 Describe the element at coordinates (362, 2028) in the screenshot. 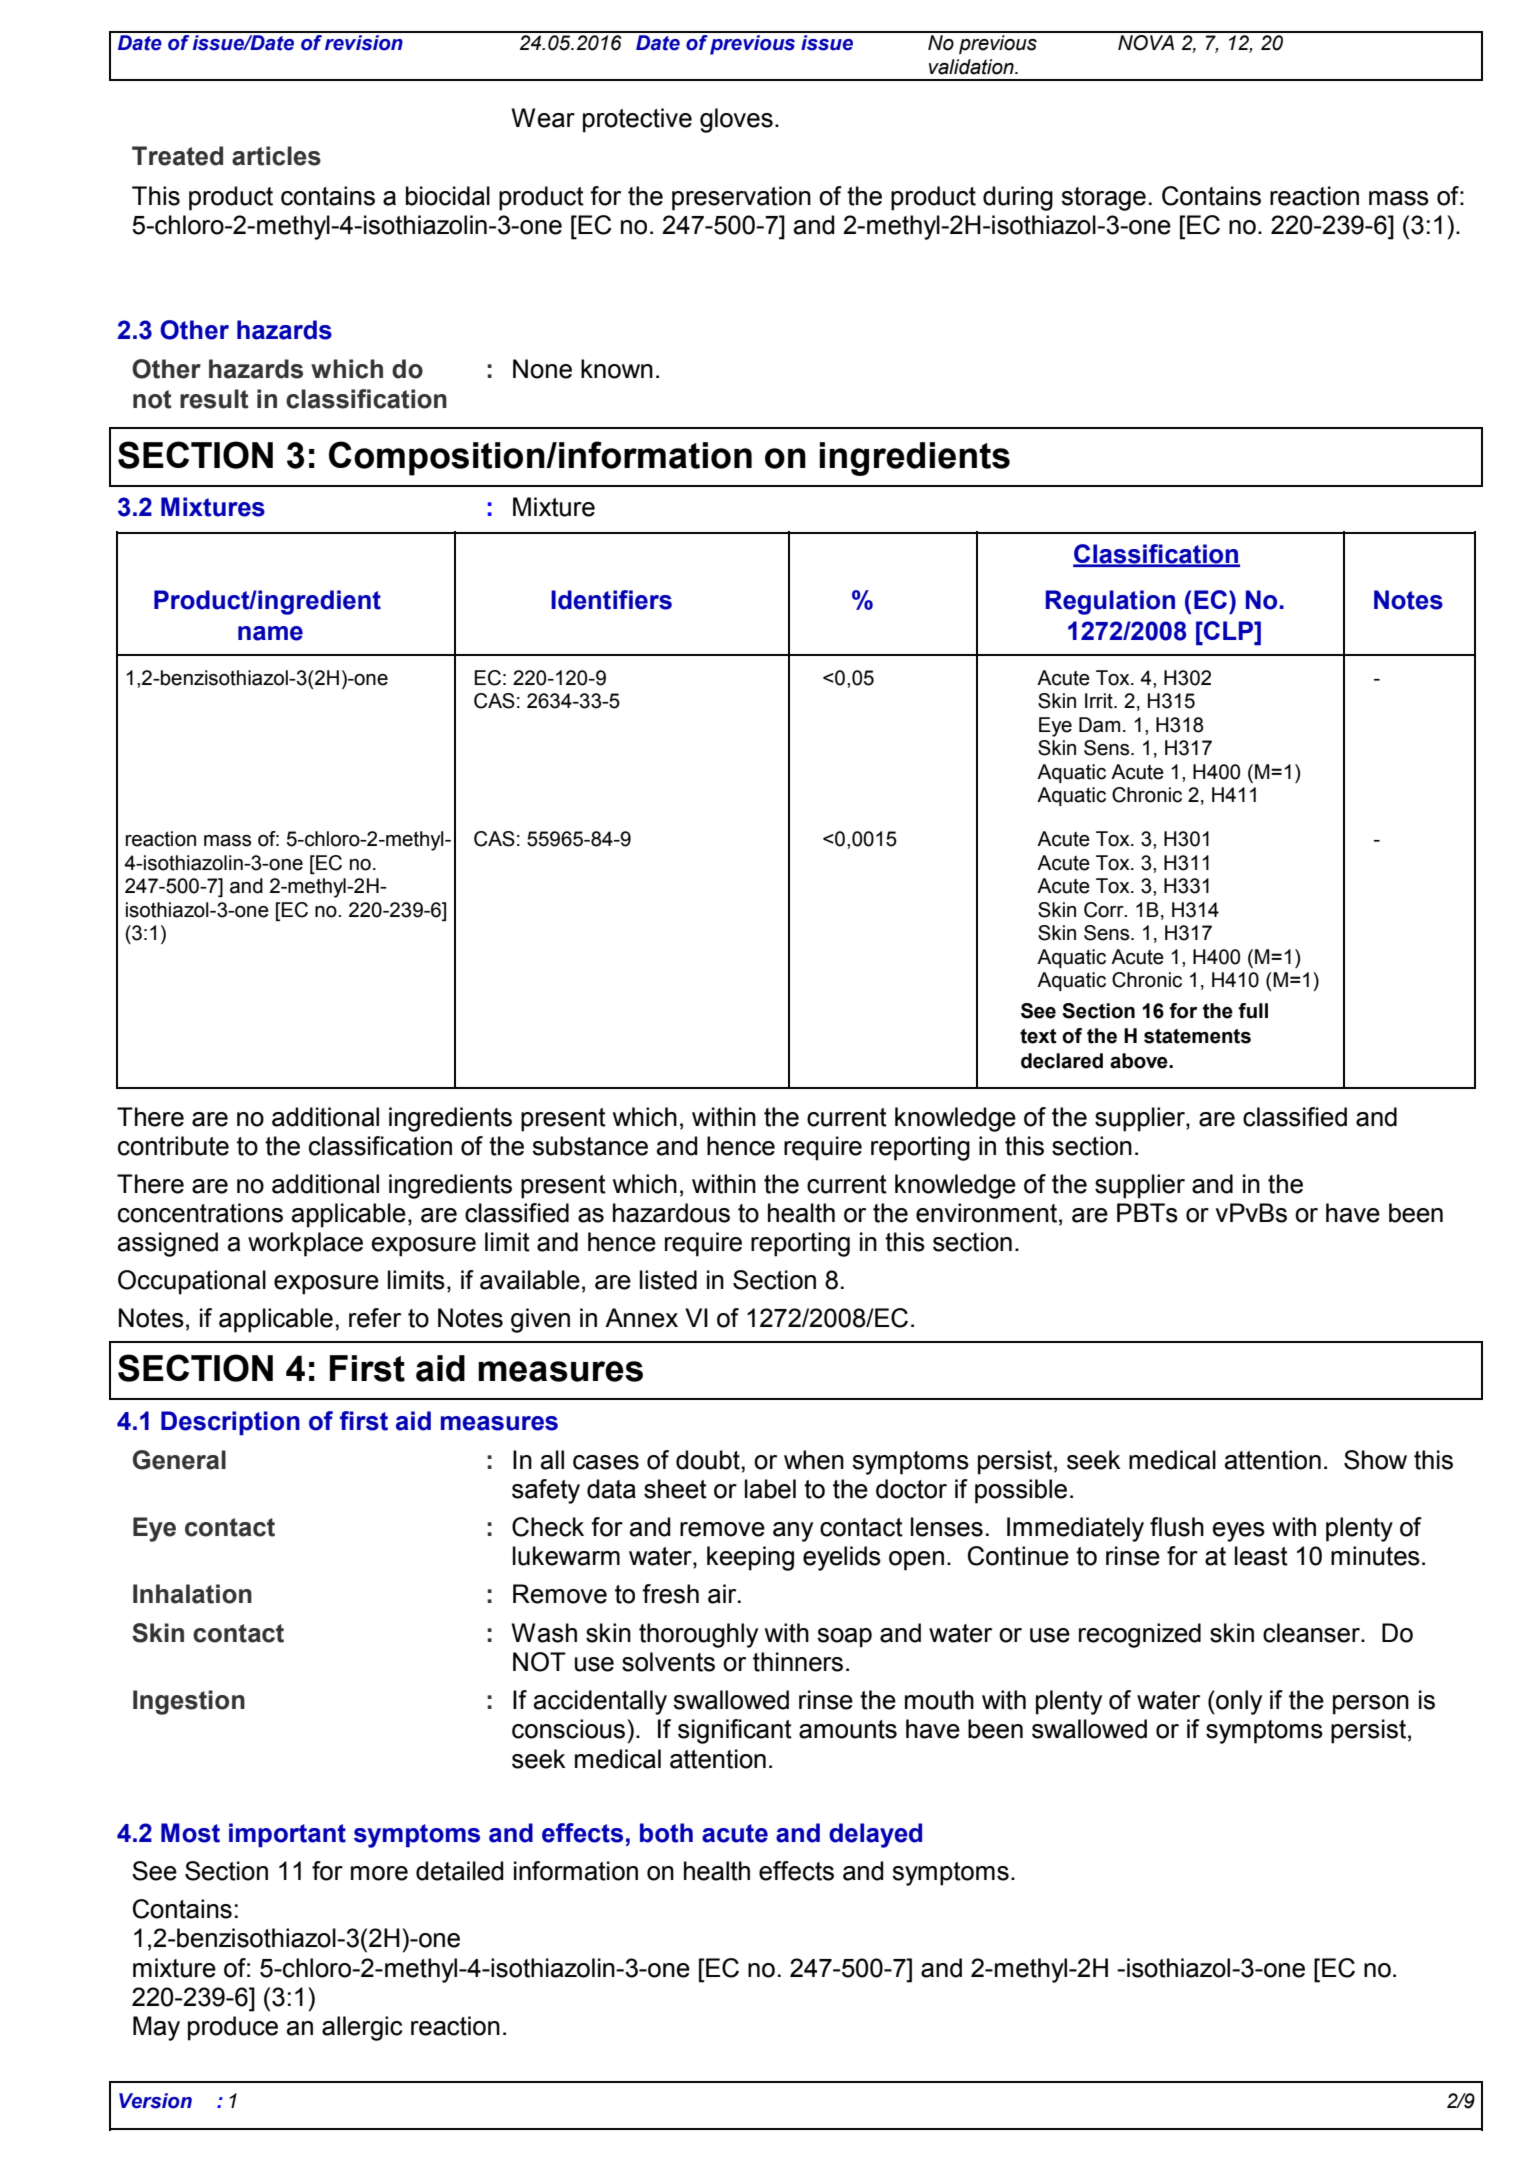

I see `allergic` at that location.
